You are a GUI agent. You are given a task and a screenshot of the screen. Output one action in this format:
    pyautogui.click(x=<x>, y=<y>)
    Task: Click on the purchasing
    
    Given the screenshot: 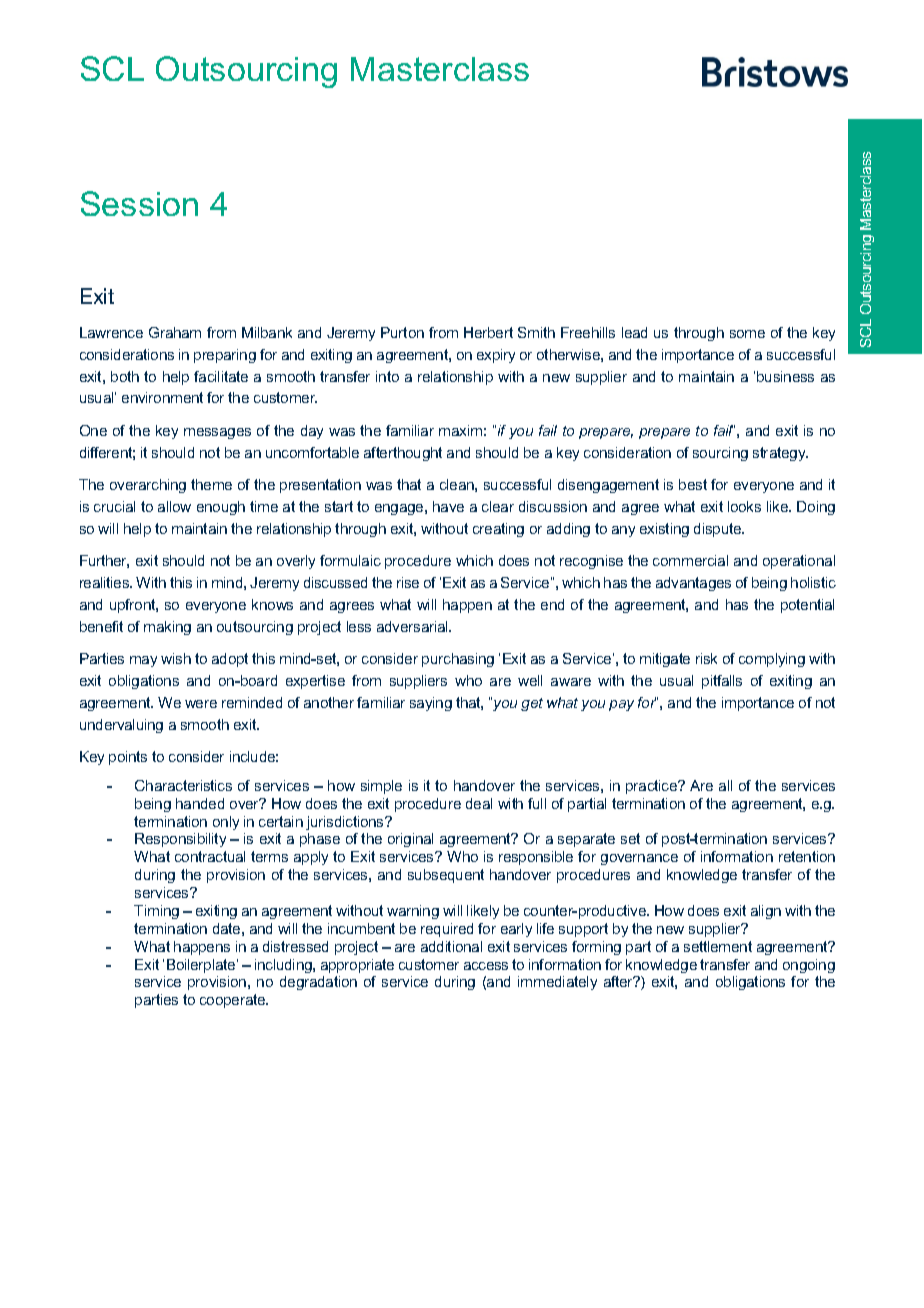 What is the action you would take?
    pyautogui.click(x=458, y=660)
